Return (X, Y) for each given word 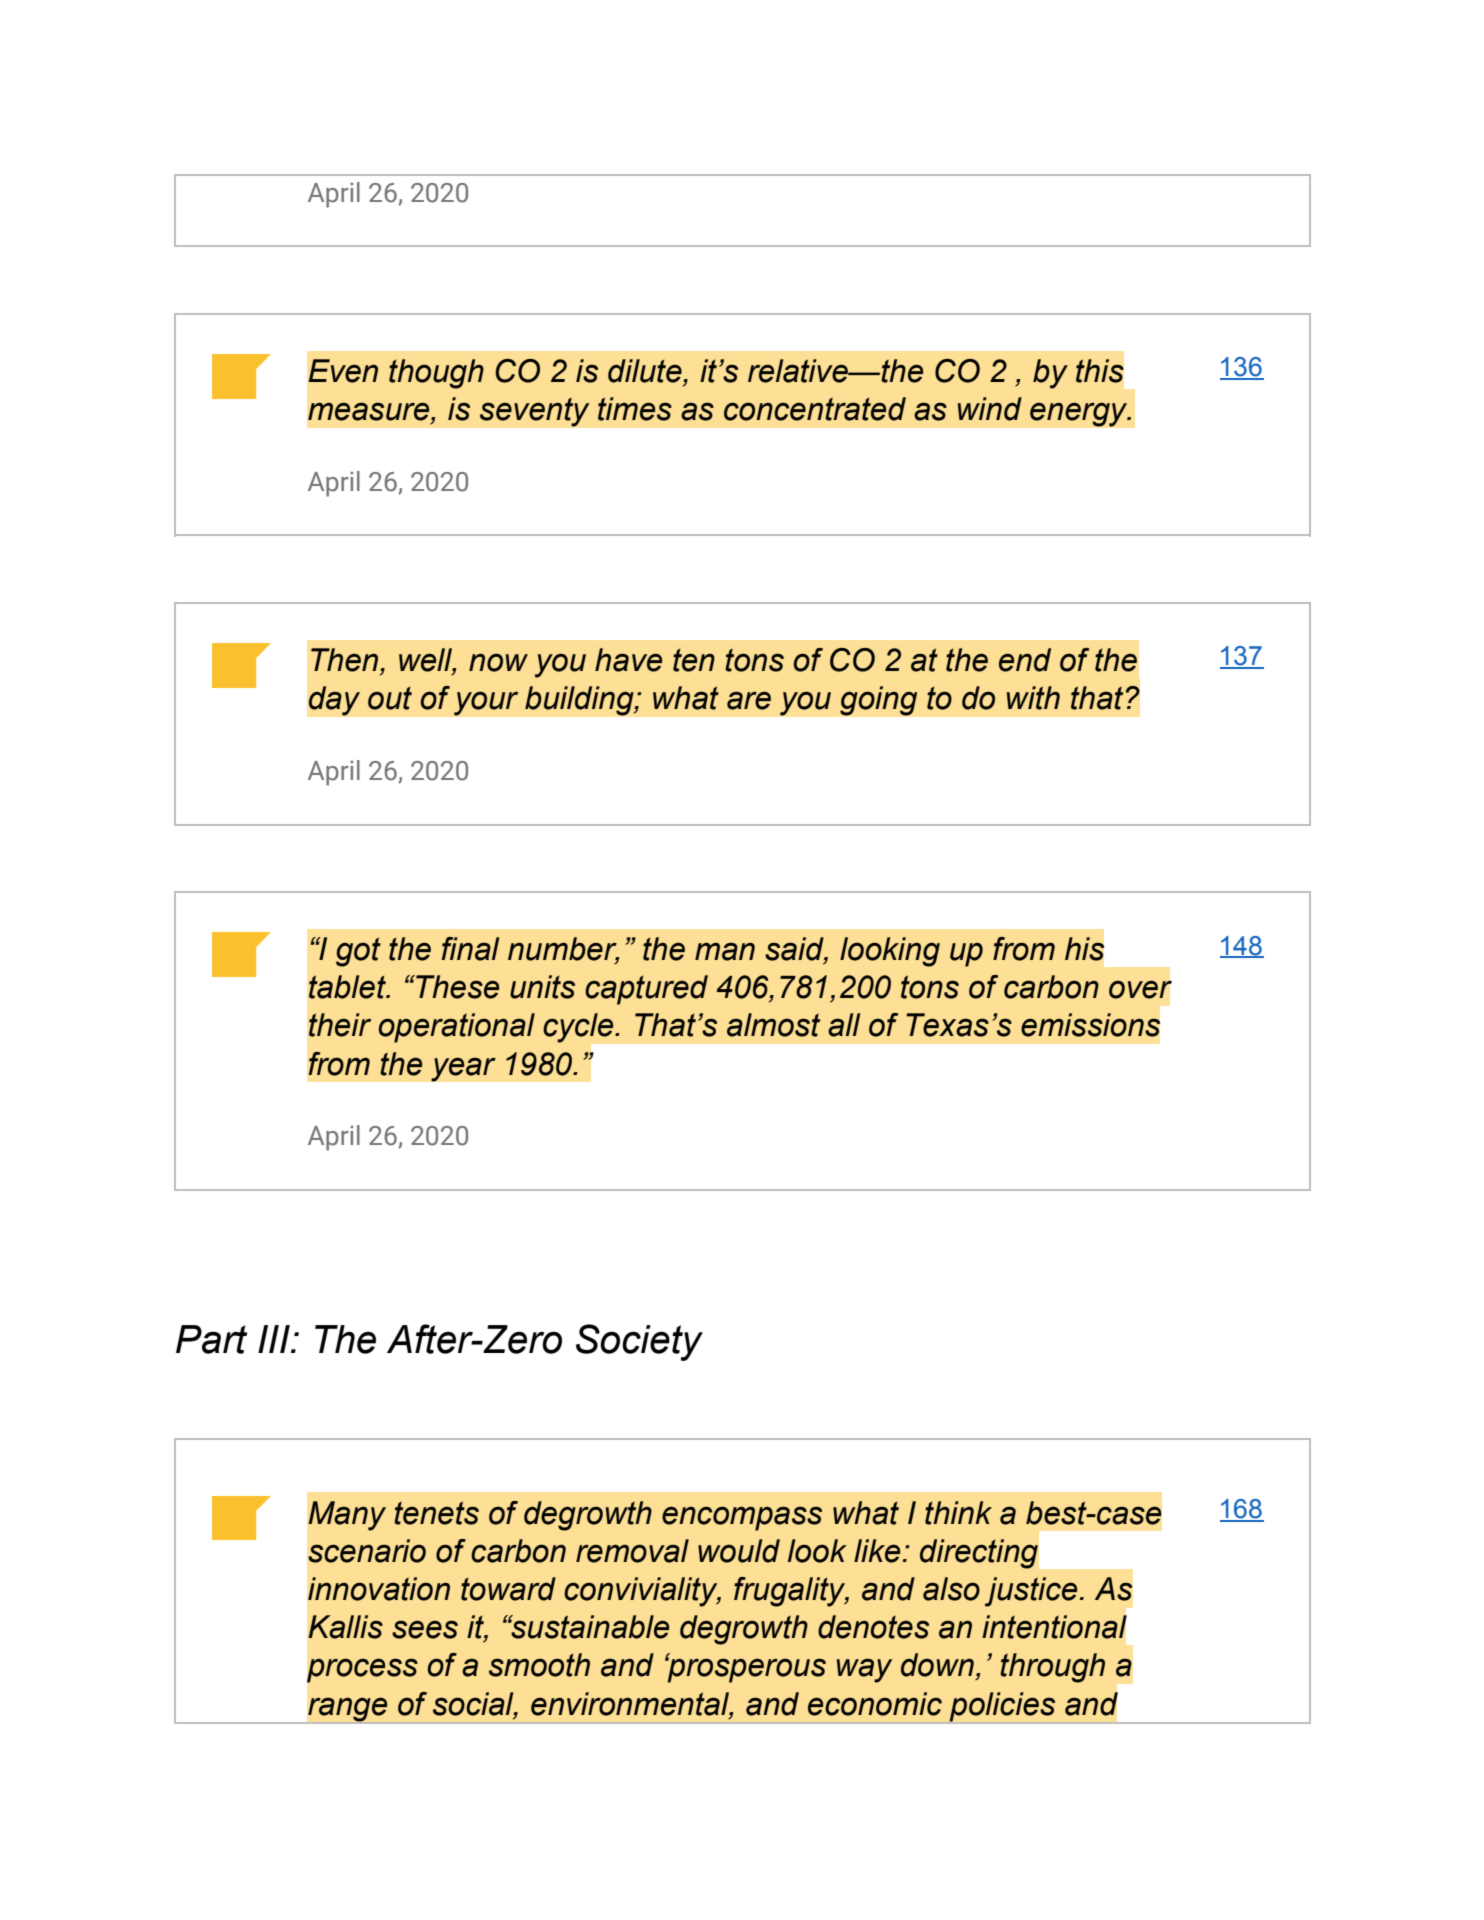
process (362, 1670)
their (340, 1025)
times (635, 409)
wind (990, 409)
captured (646, 990)
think (958, 1513)
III (275, 1339)
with (1033, 698)
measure (370, 412)
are (749, 700)
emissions (1090, 1025)
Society (639, 1342)
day (334, 701)
